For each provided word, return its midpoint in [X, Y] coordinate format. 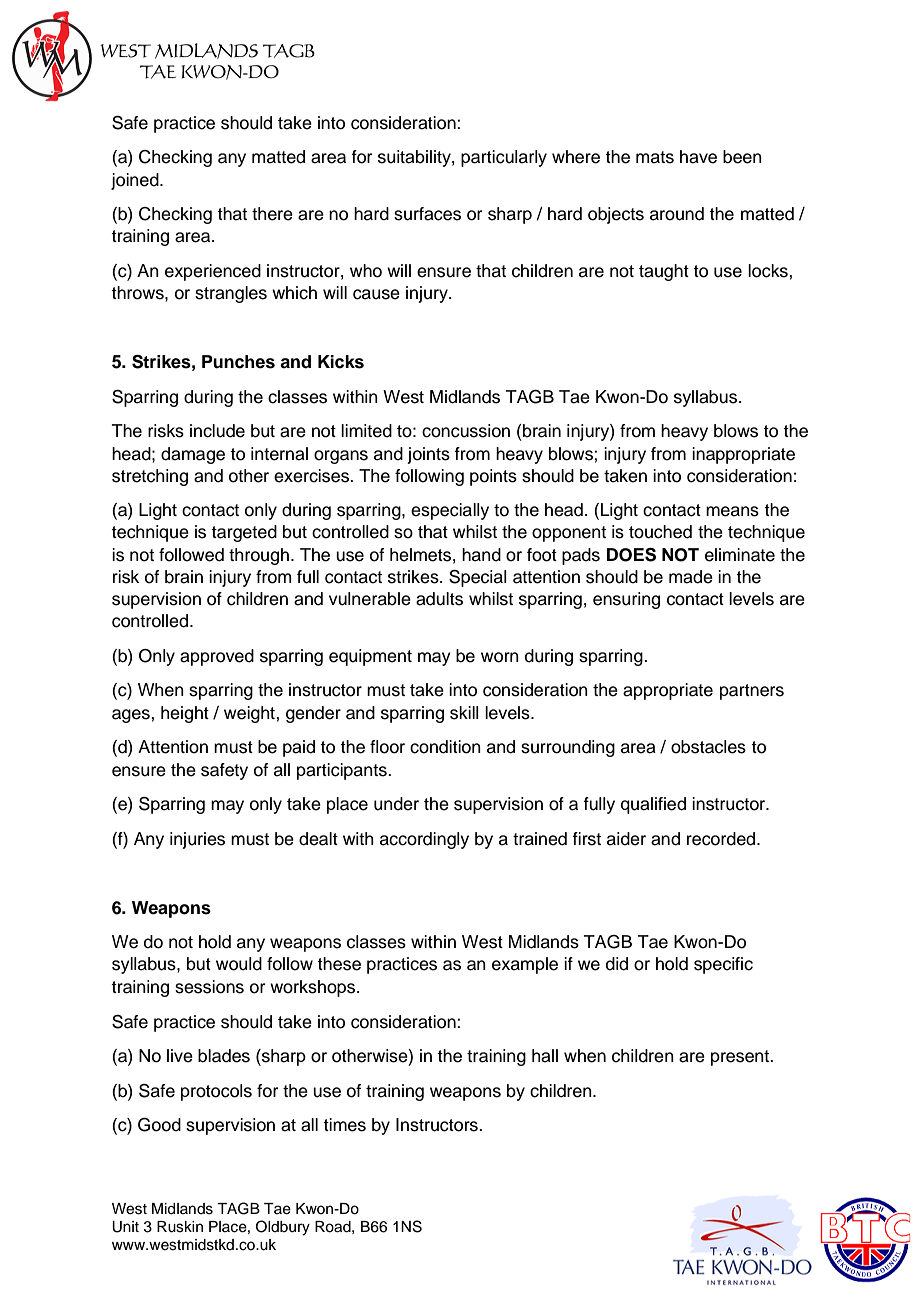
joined [136, 181]
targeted [244, 533]
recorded [722, 839]
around [677, 214]
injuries [197, 840]
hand [481, 555]
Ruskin [180, 1227]
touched [660, 532]
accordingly [424, 840]
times [344, 1125]
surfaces [427, 214]
